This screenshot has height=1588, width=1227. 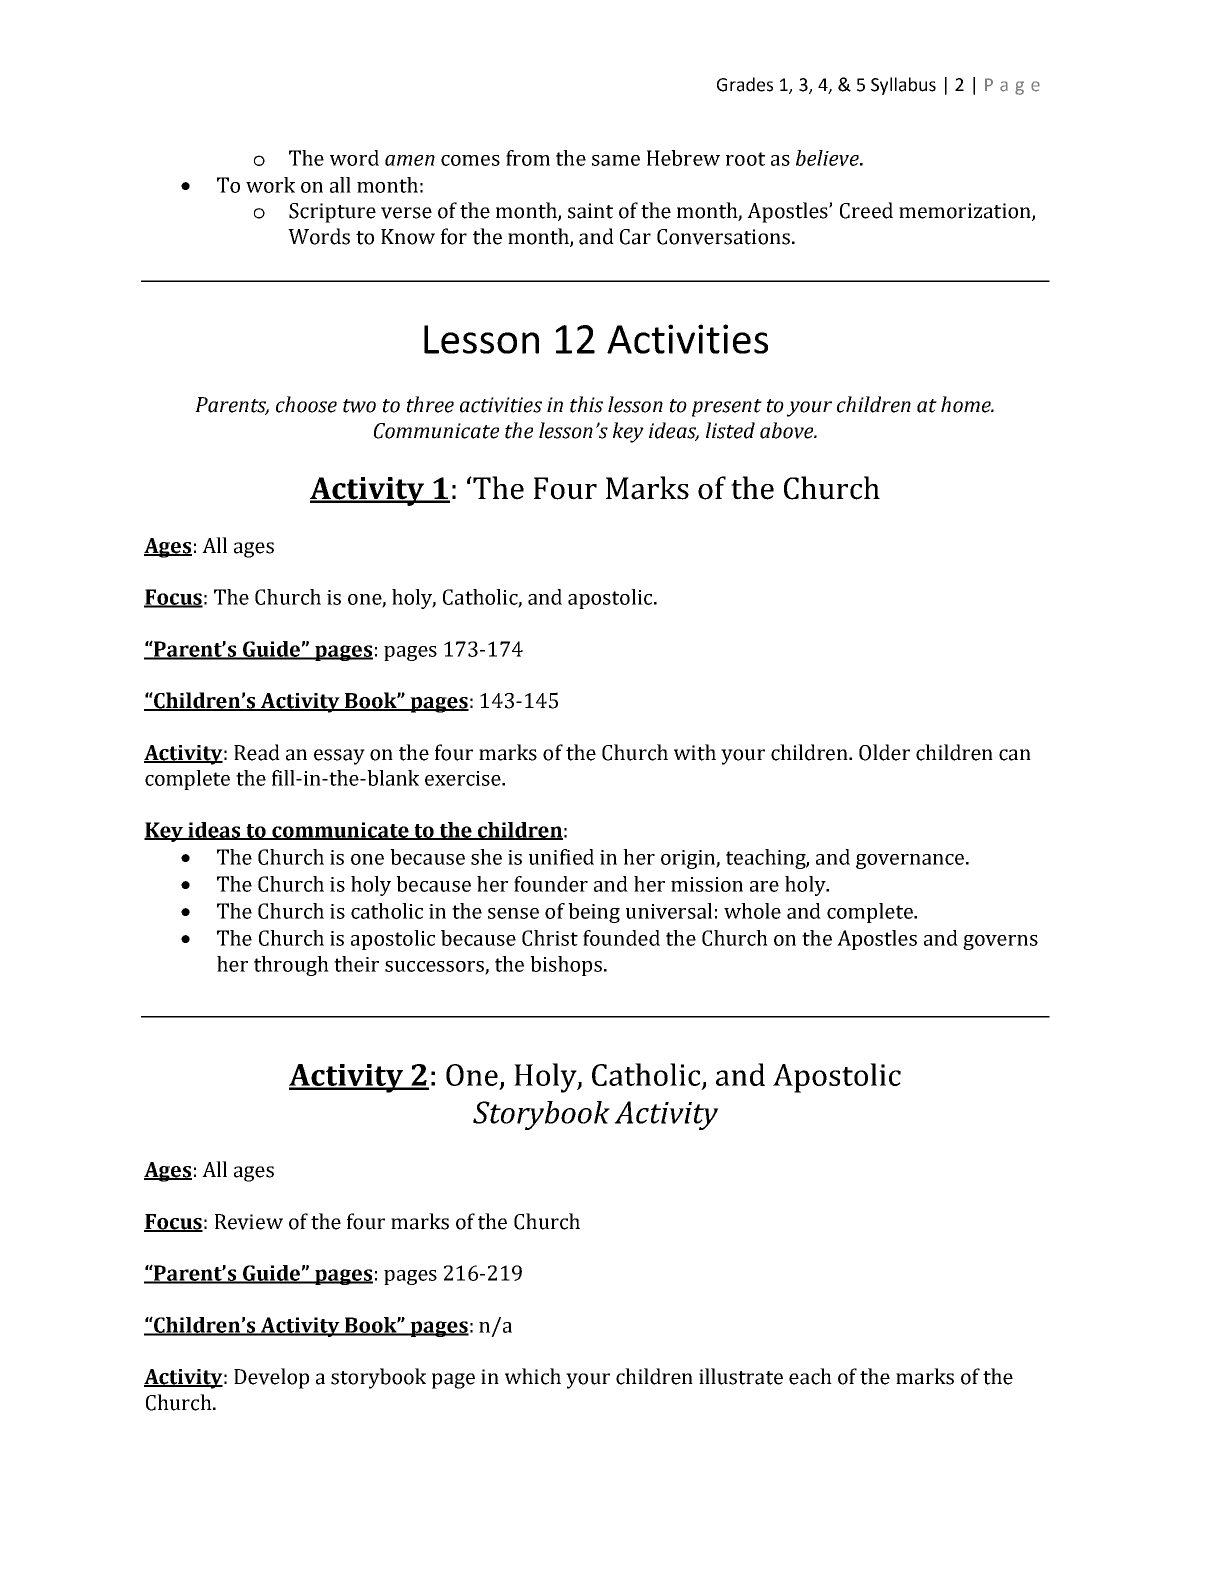 I want to click on same, so click(x=616, y=160).
